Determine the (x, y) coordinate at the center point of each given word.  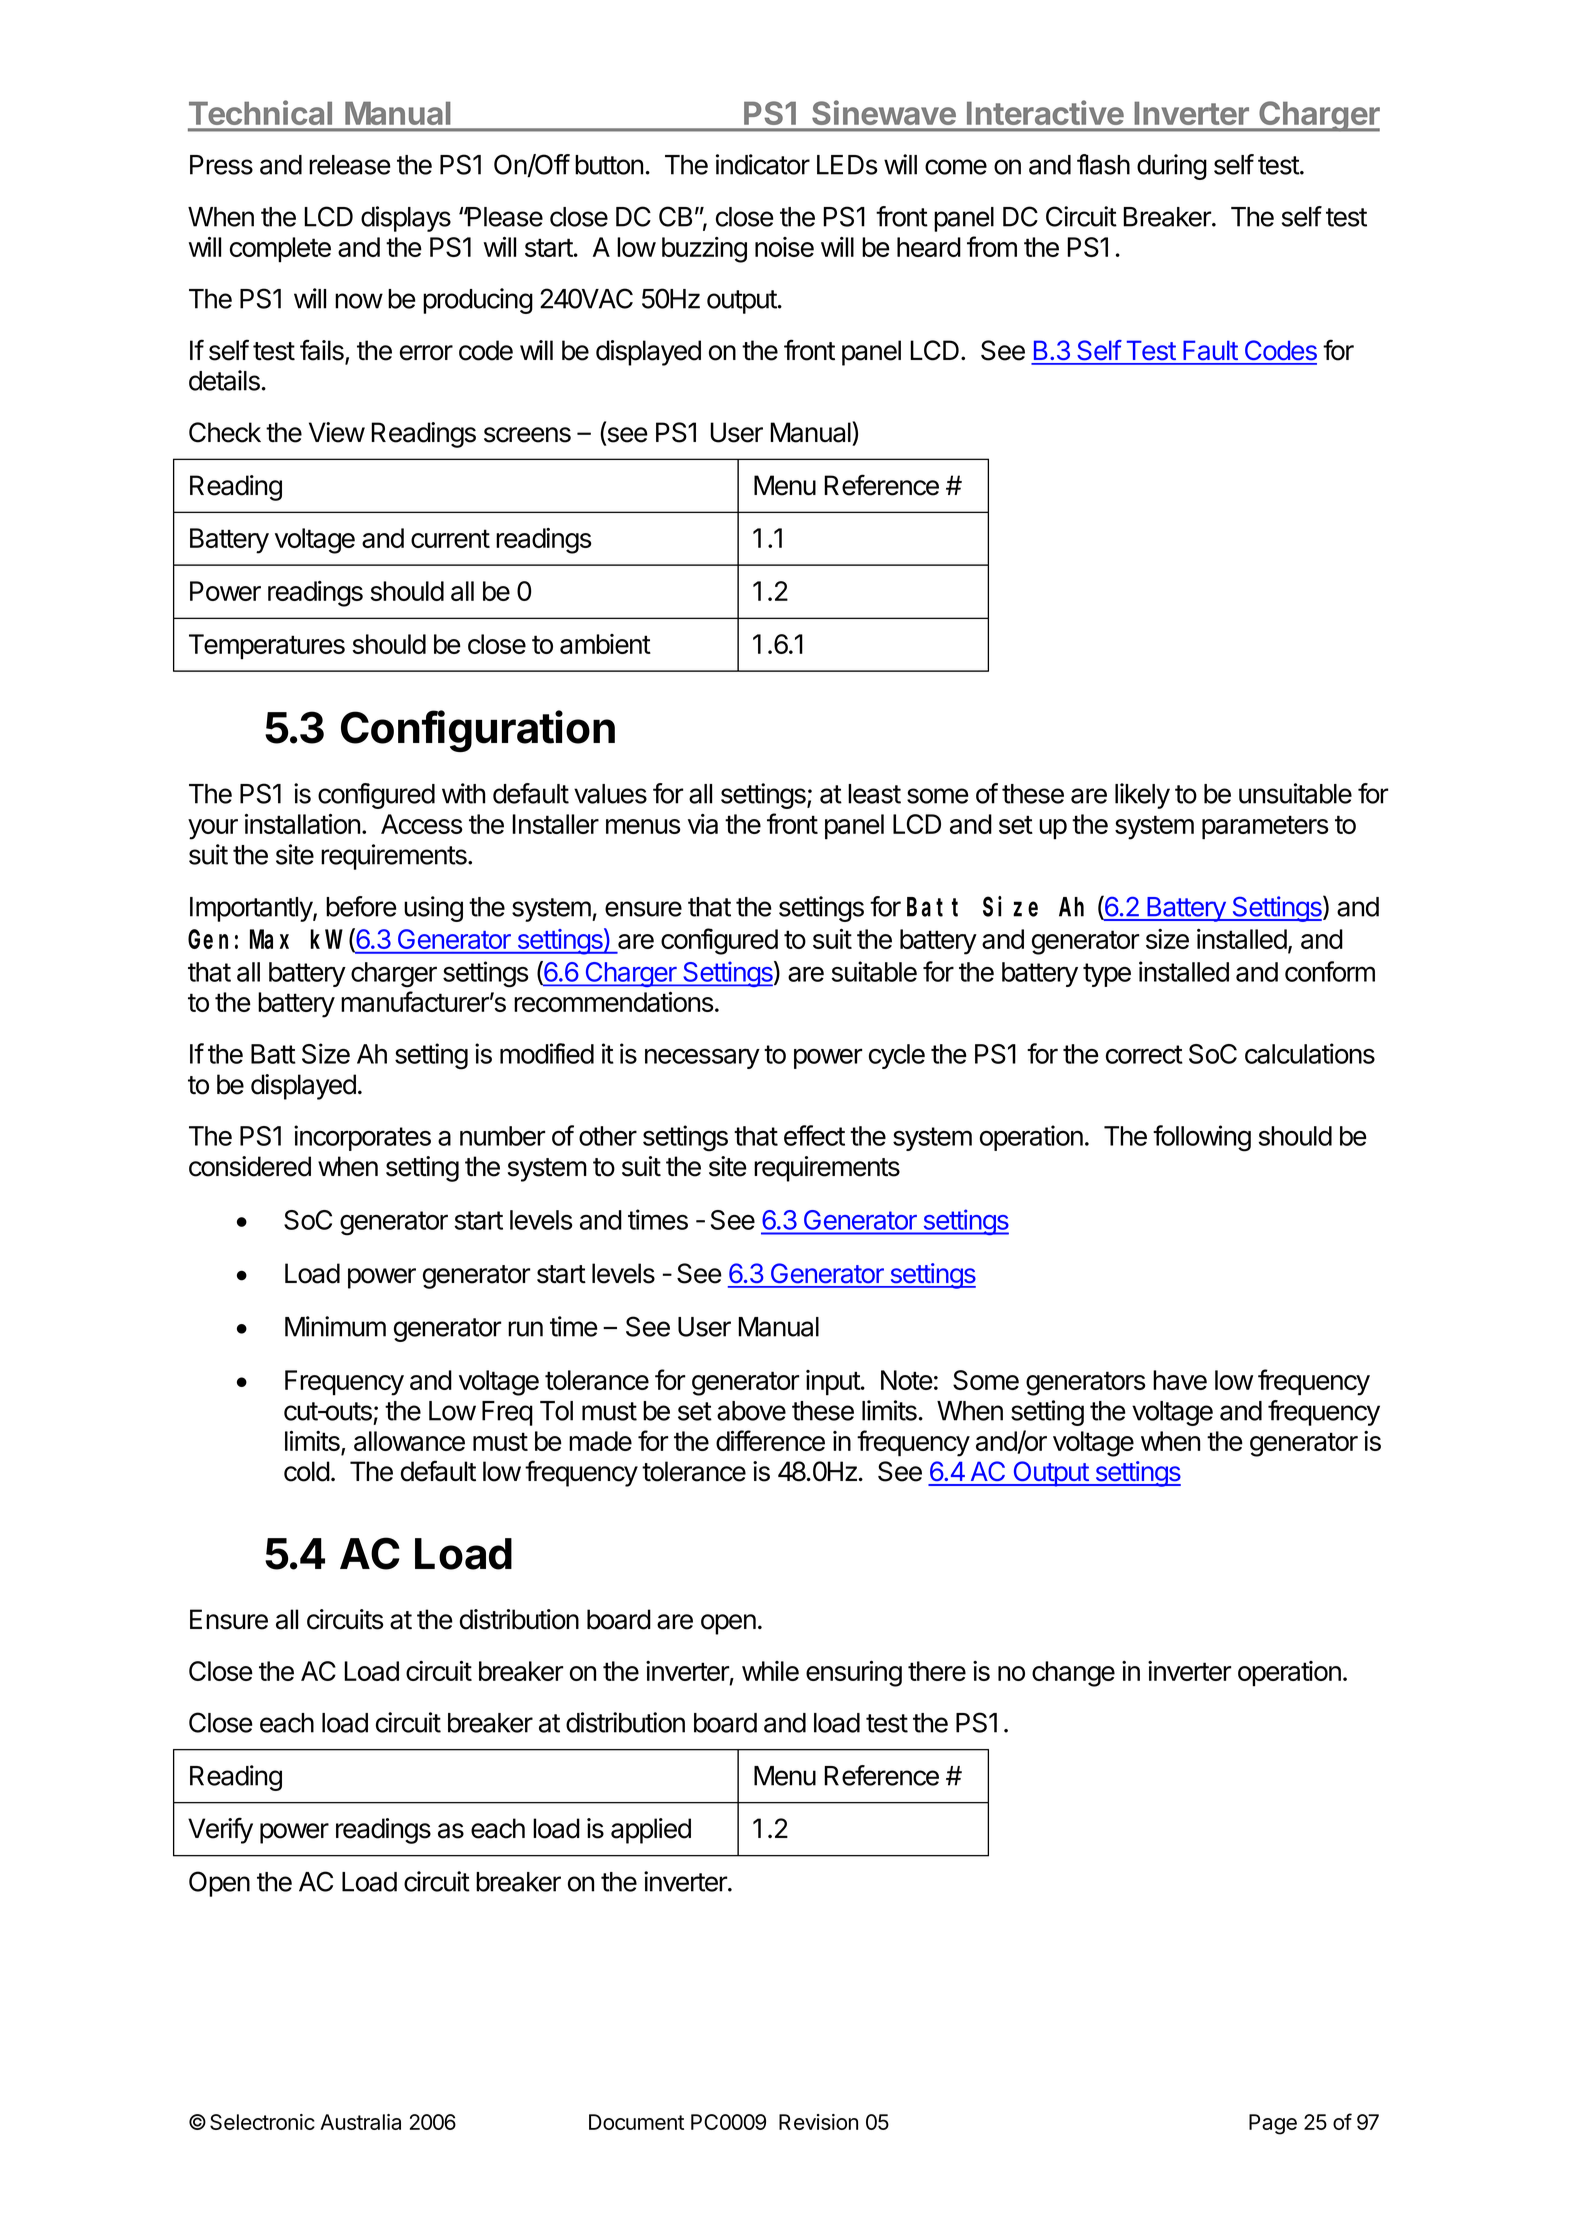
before (361, 906)
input (834, 1383)
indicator (763, 164)
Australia (360, 2122)
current (450, 538)
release (350, 165)
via (703, 824)
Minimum (335, 1326)
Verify (220, 1830)
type (1107, 975)
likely (1142, 796)
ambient (605, 644)
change (1073, 1674)
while (770, 1671)
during (1172, 167)
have (1180, 1380)
